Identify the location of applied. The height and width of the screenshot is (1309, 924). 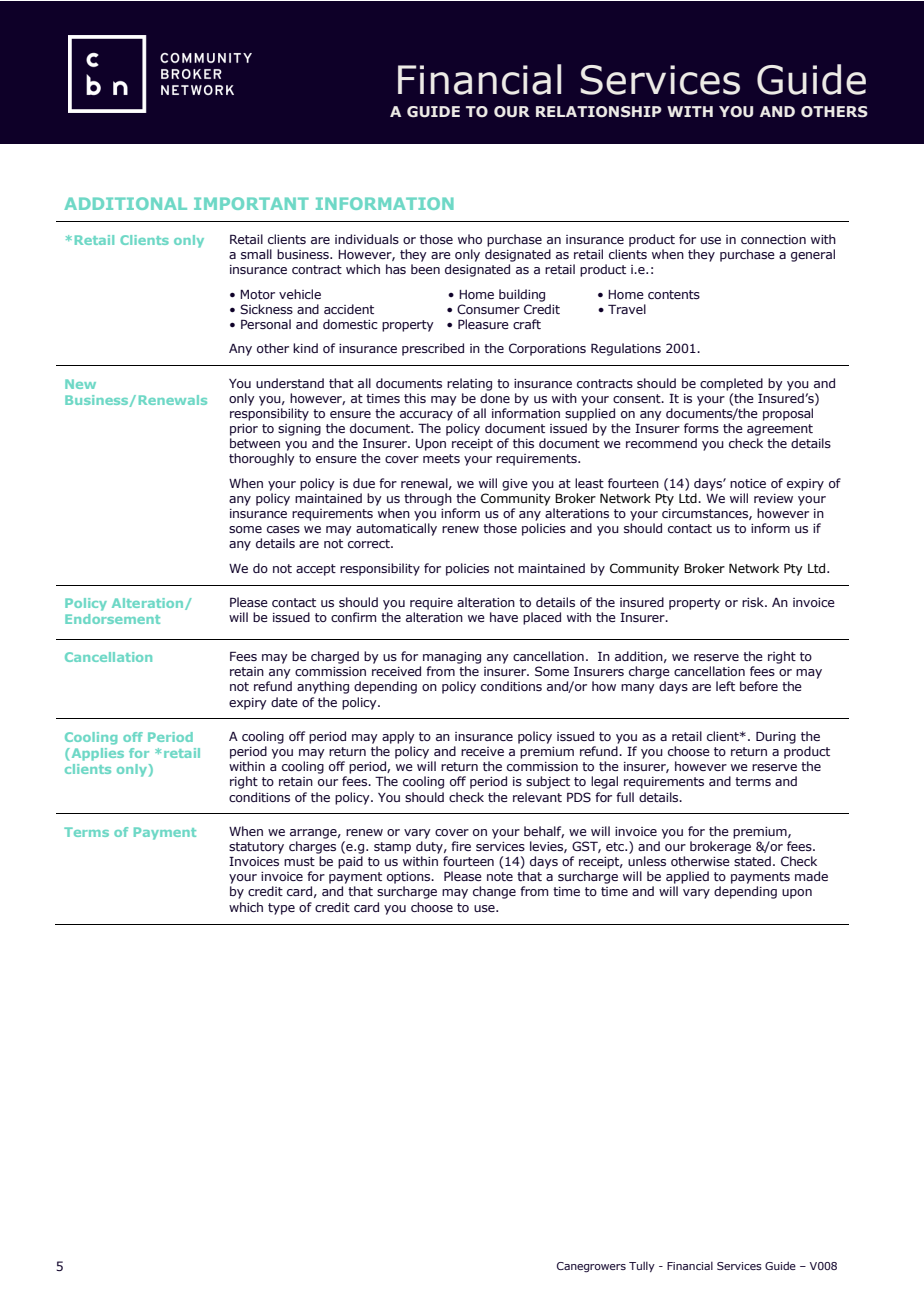
(687, 877).
